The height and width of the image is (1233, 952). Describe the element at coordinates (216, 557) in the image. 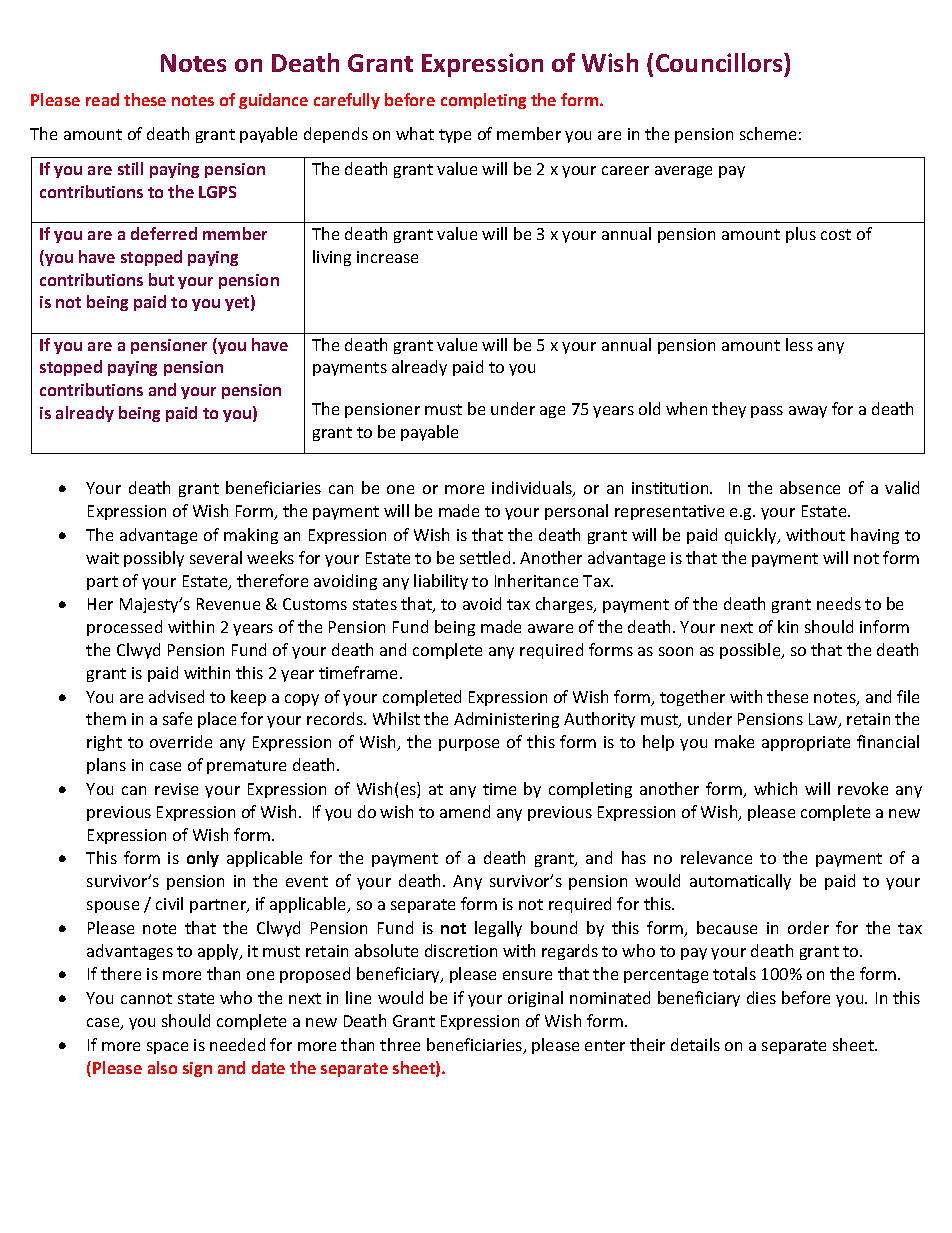

I see `several` at that location.
